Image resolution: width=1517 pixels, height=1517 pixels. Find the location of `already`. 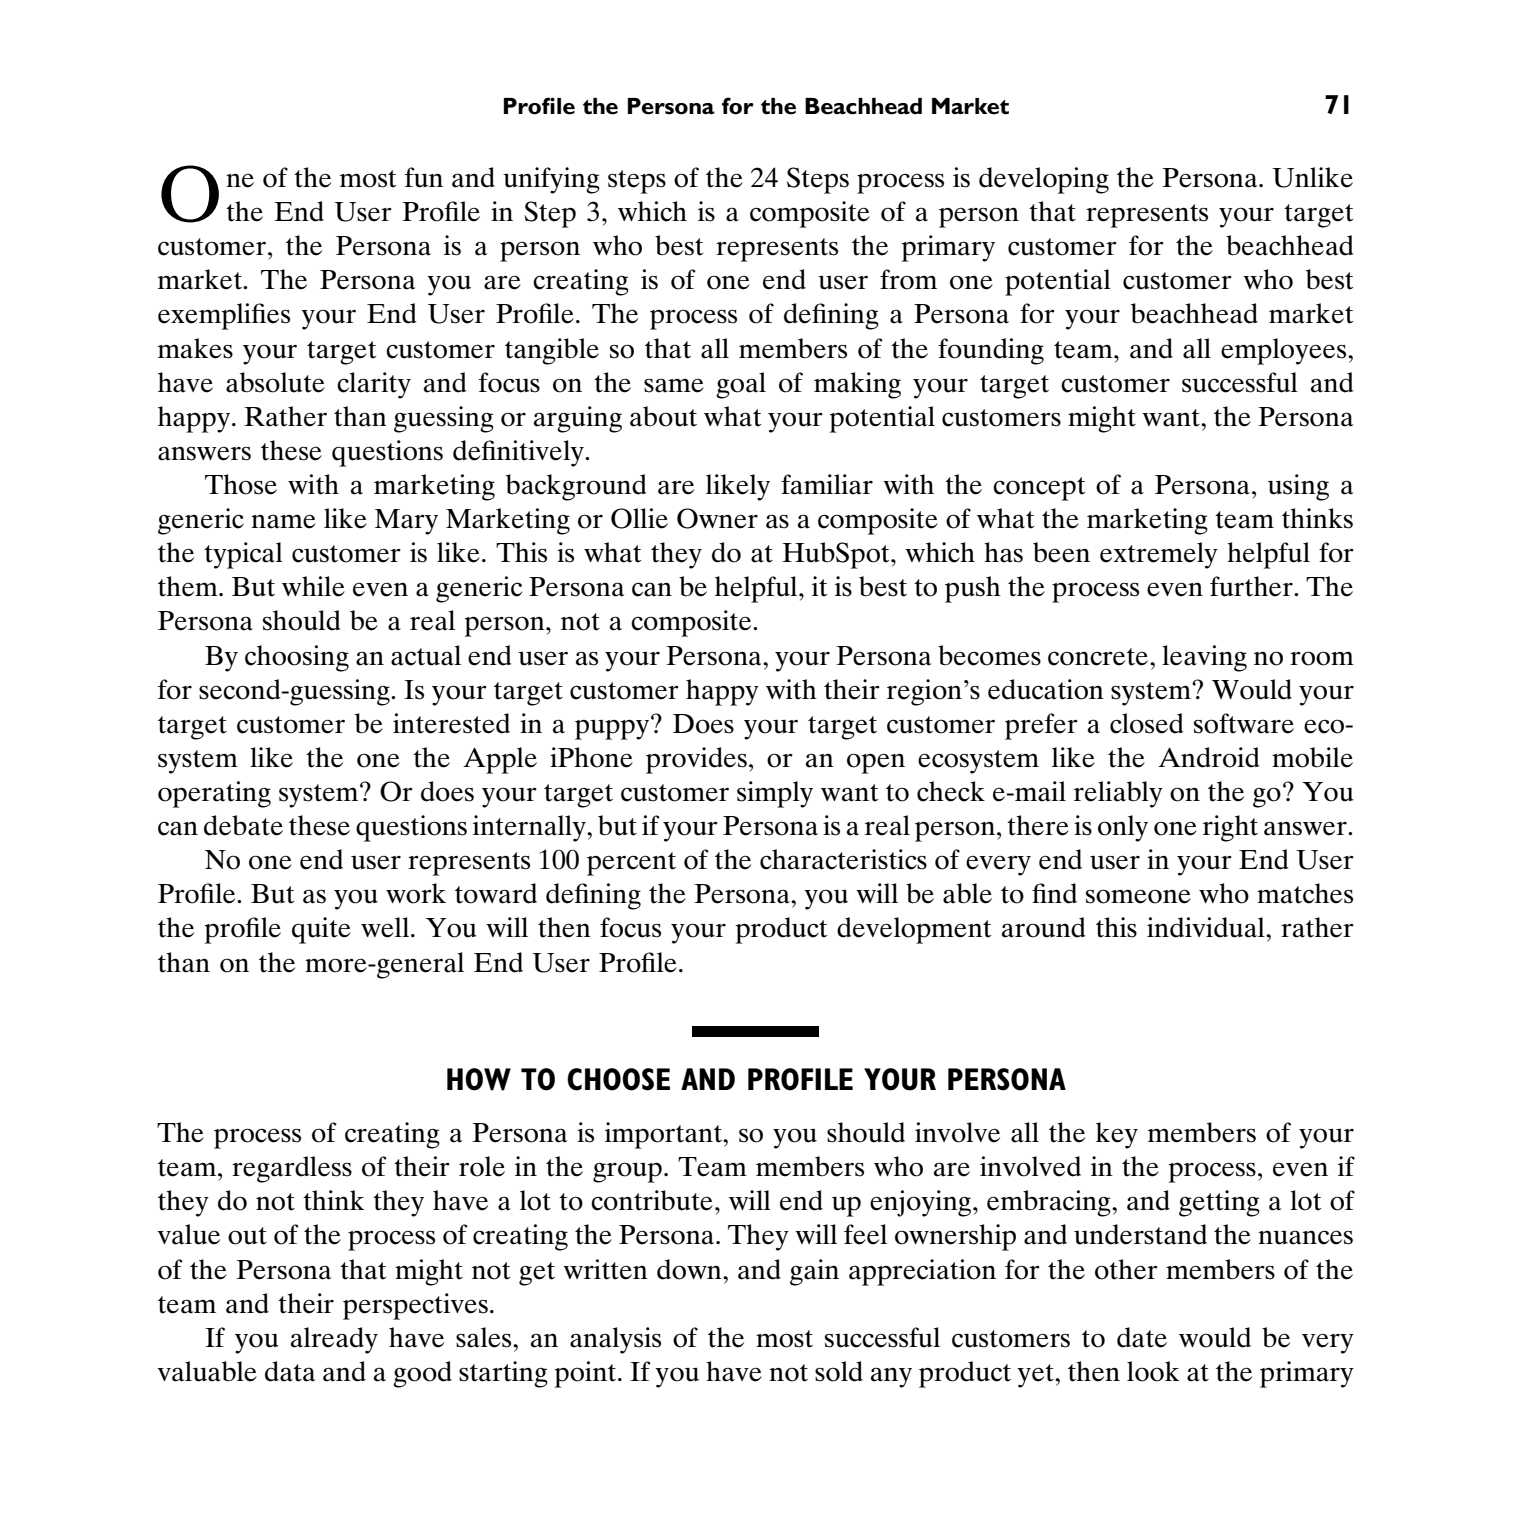

already is located at coordinates (334, 1340).
